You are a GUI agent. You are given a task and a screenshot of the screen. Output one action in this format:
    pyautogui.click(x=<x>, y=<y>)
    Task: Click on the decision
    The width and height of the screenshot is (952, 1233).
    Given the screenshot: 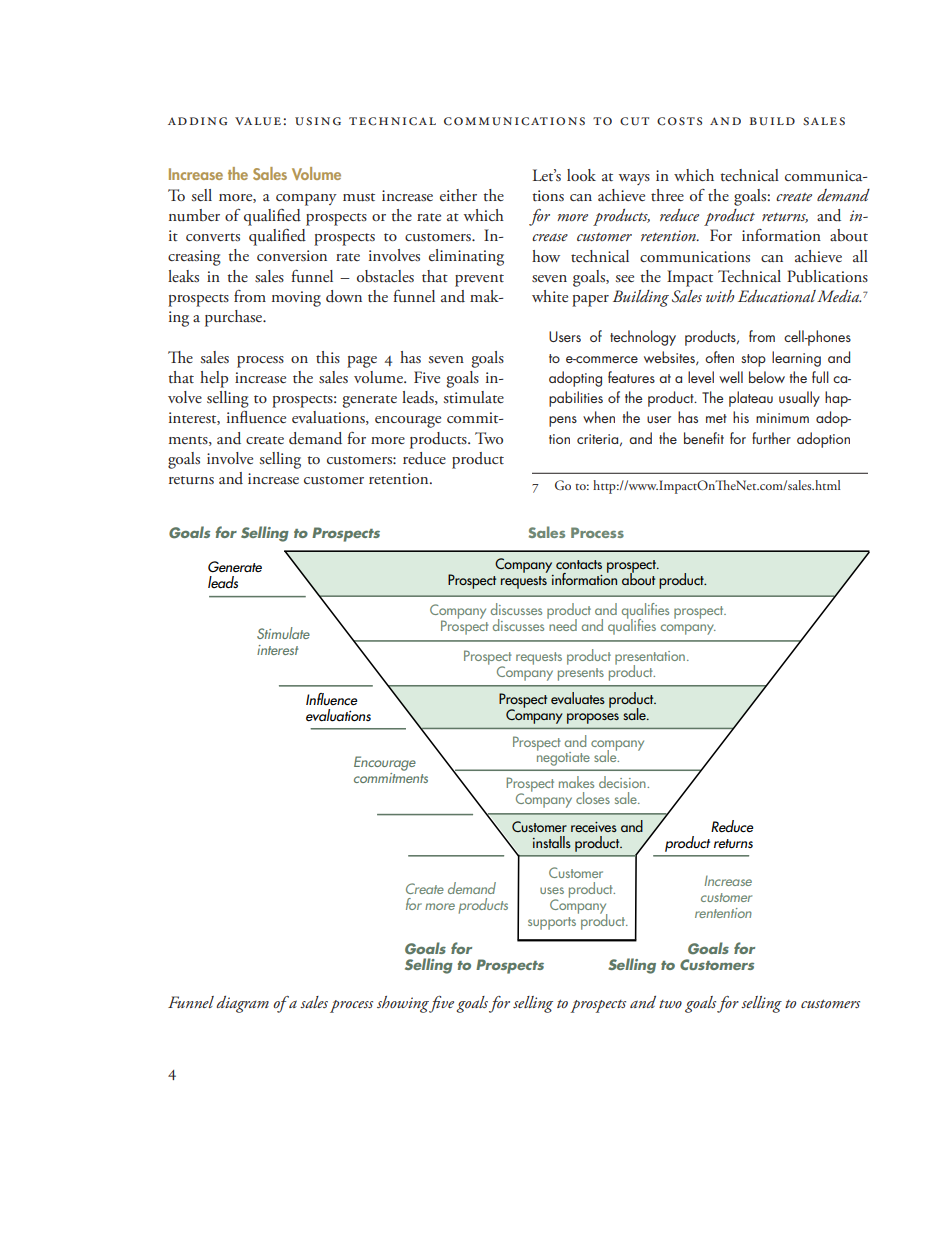 What is the action you would take?
    pyautogui.click(x=623, y=782)
